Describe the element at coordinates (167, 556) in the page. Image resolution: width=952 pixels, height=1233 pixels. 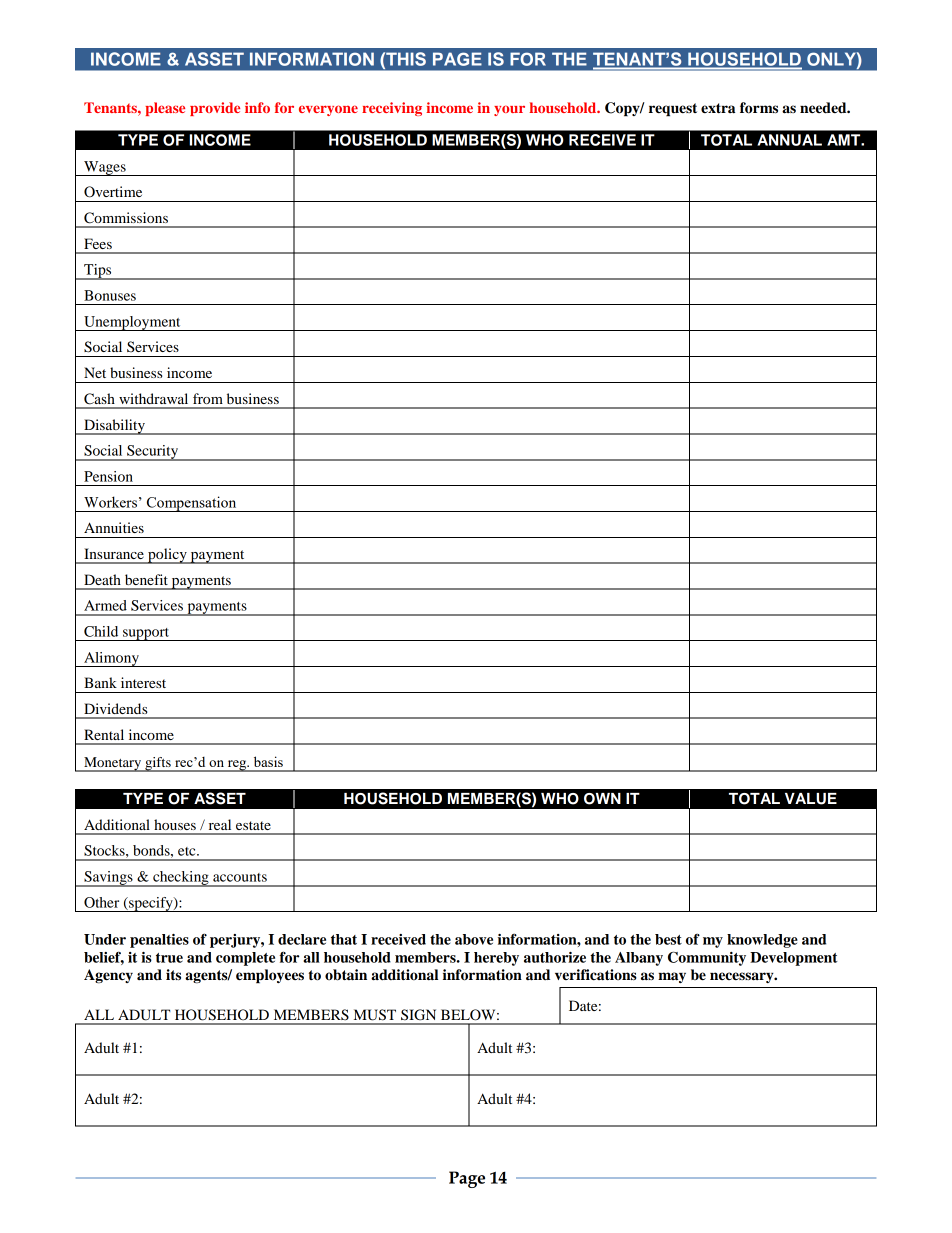
I see `policy` at that location.
